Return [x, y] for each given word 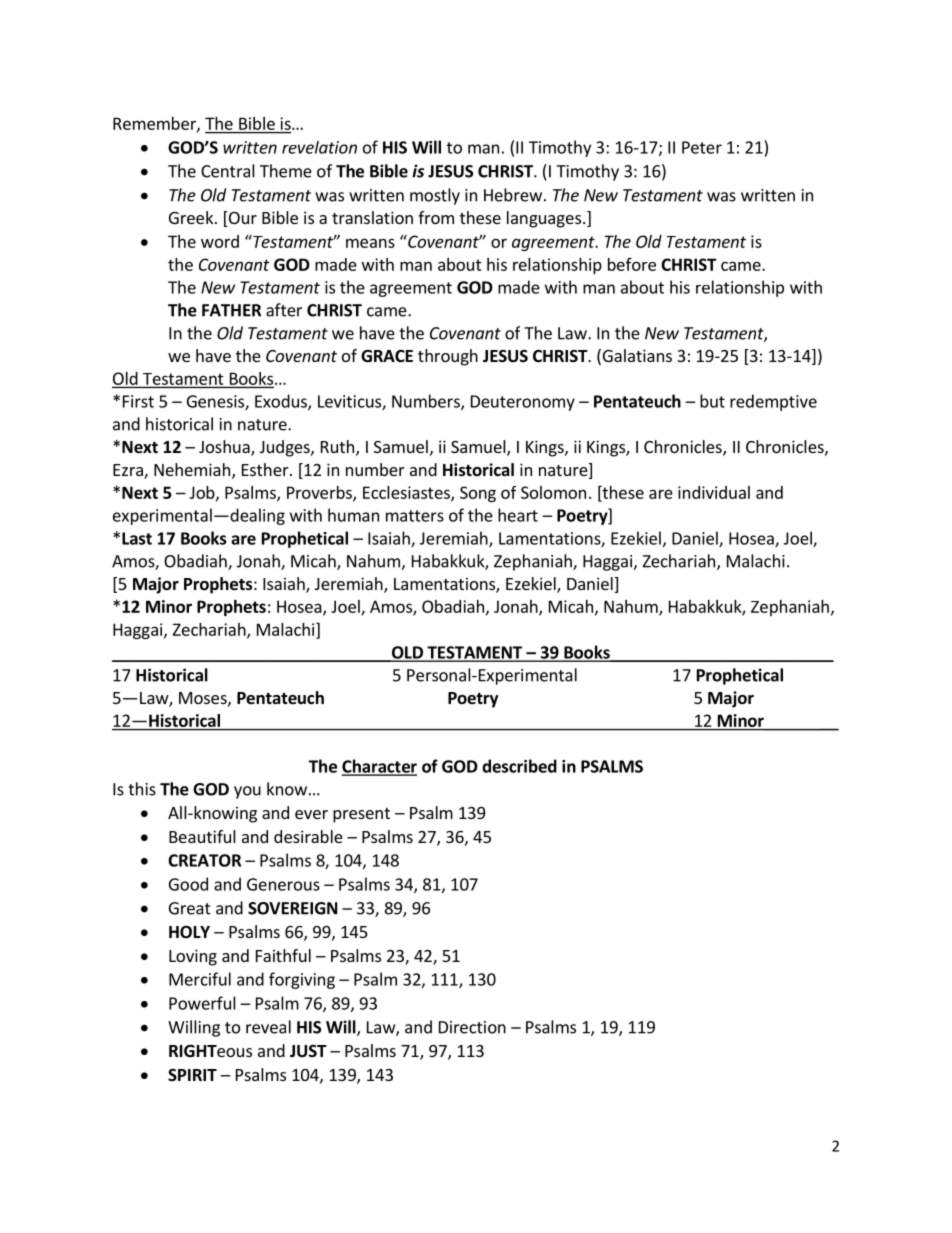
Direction [472, 1027]
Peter [702, 147]
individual [714, 492]
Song [478, 494]
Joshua [225, 448]
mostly [435, 196]
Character [379, 767]
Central [228, 171]
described [519, 766]
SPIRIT [192, 1075]
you [247, 792]
